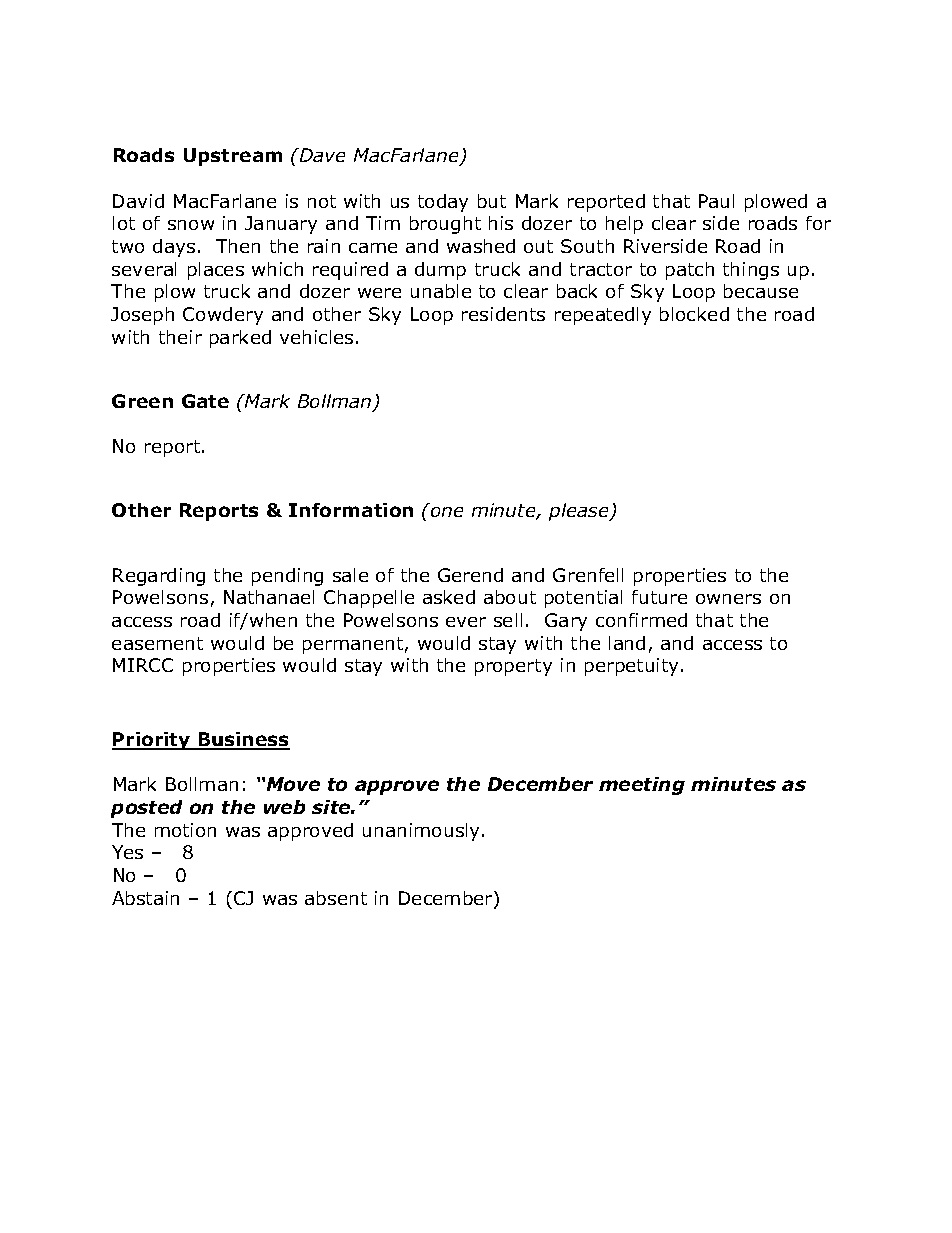 The width and height of the screenshot is (952, 1233). I want to click on Paul, so click(716, 201).
